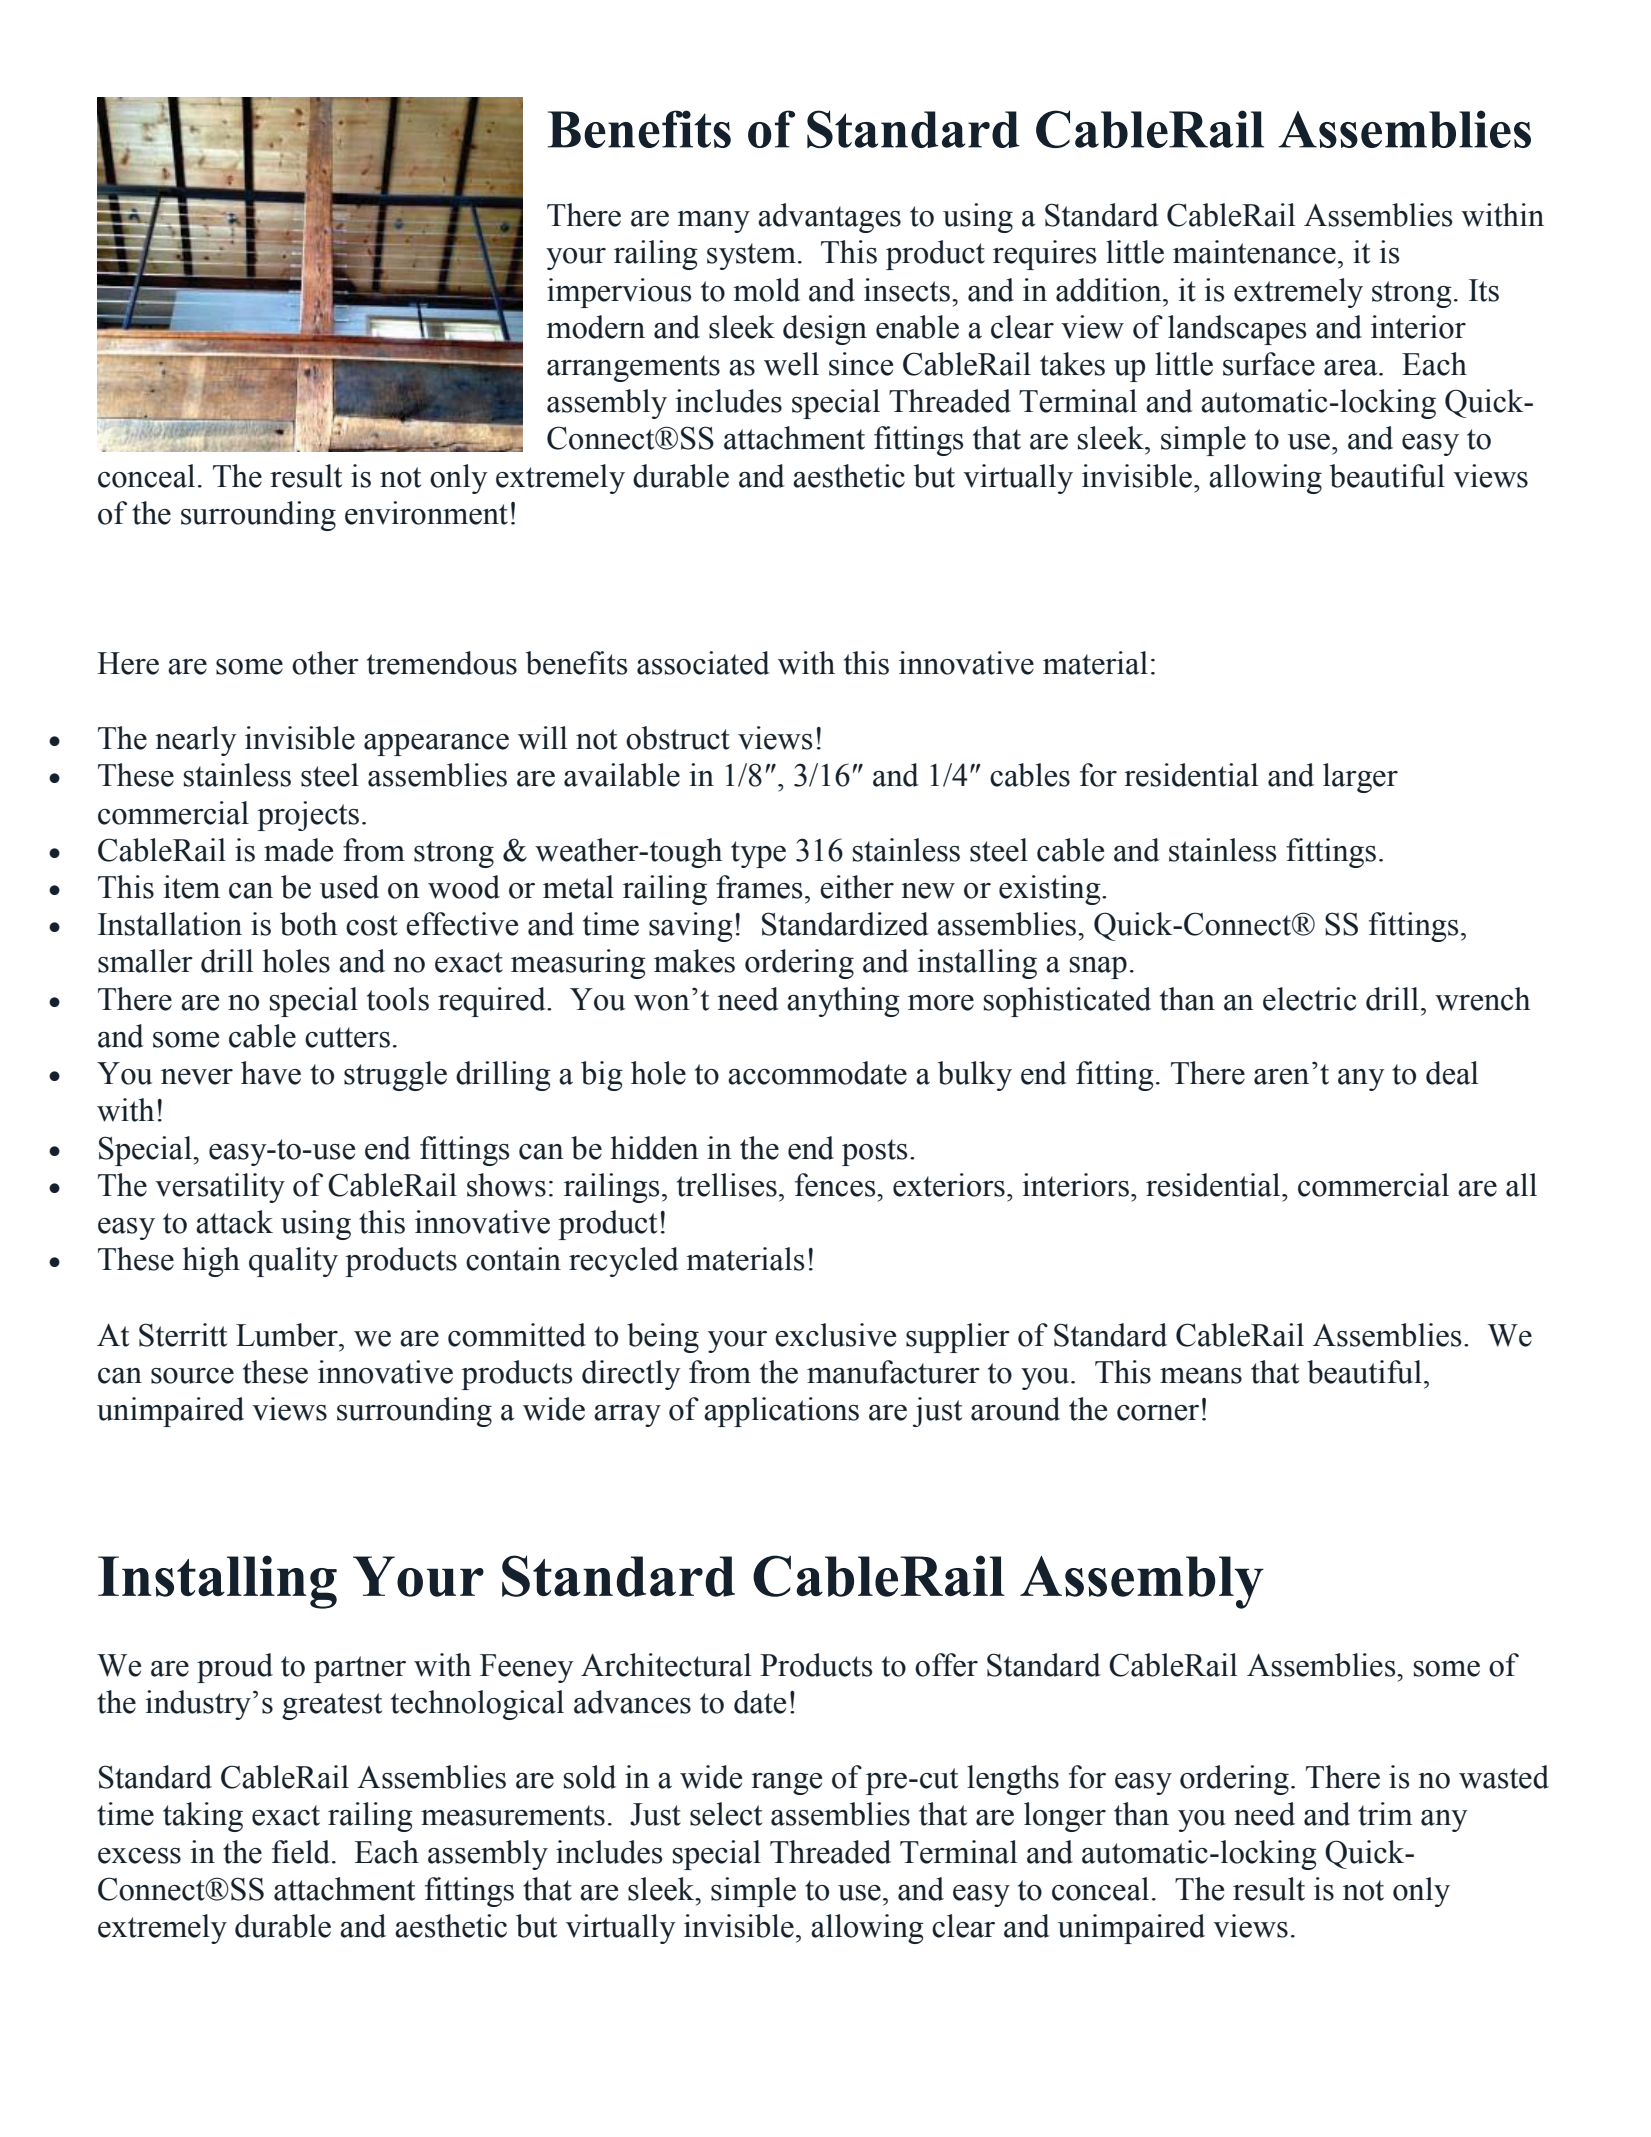 The width and height of the page is (1651, 2137). Describe the element at coordinates (596, 327) in the page. I see `modern` at that location.
